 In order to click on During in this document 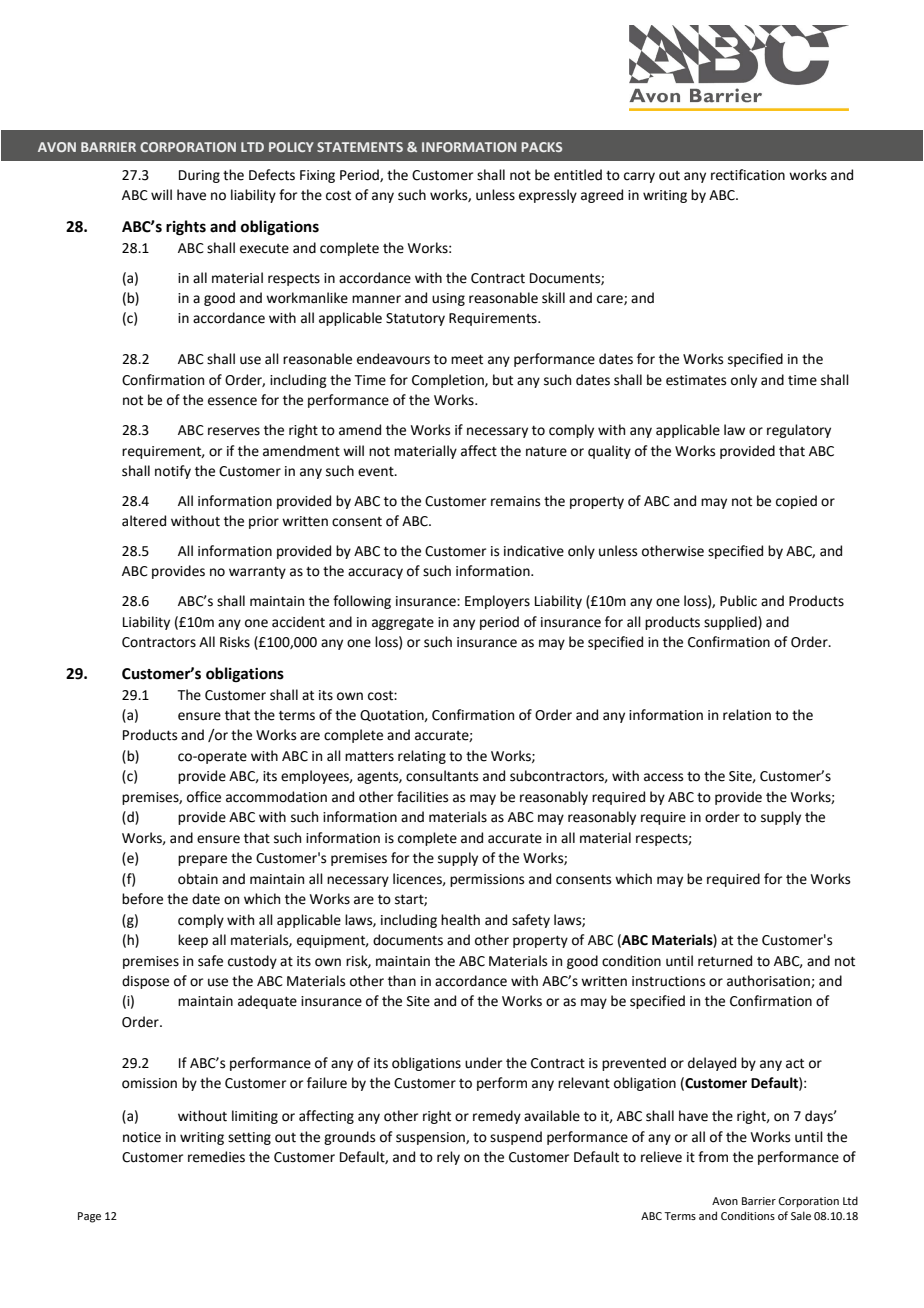, I will do `click(199, 176)`.
